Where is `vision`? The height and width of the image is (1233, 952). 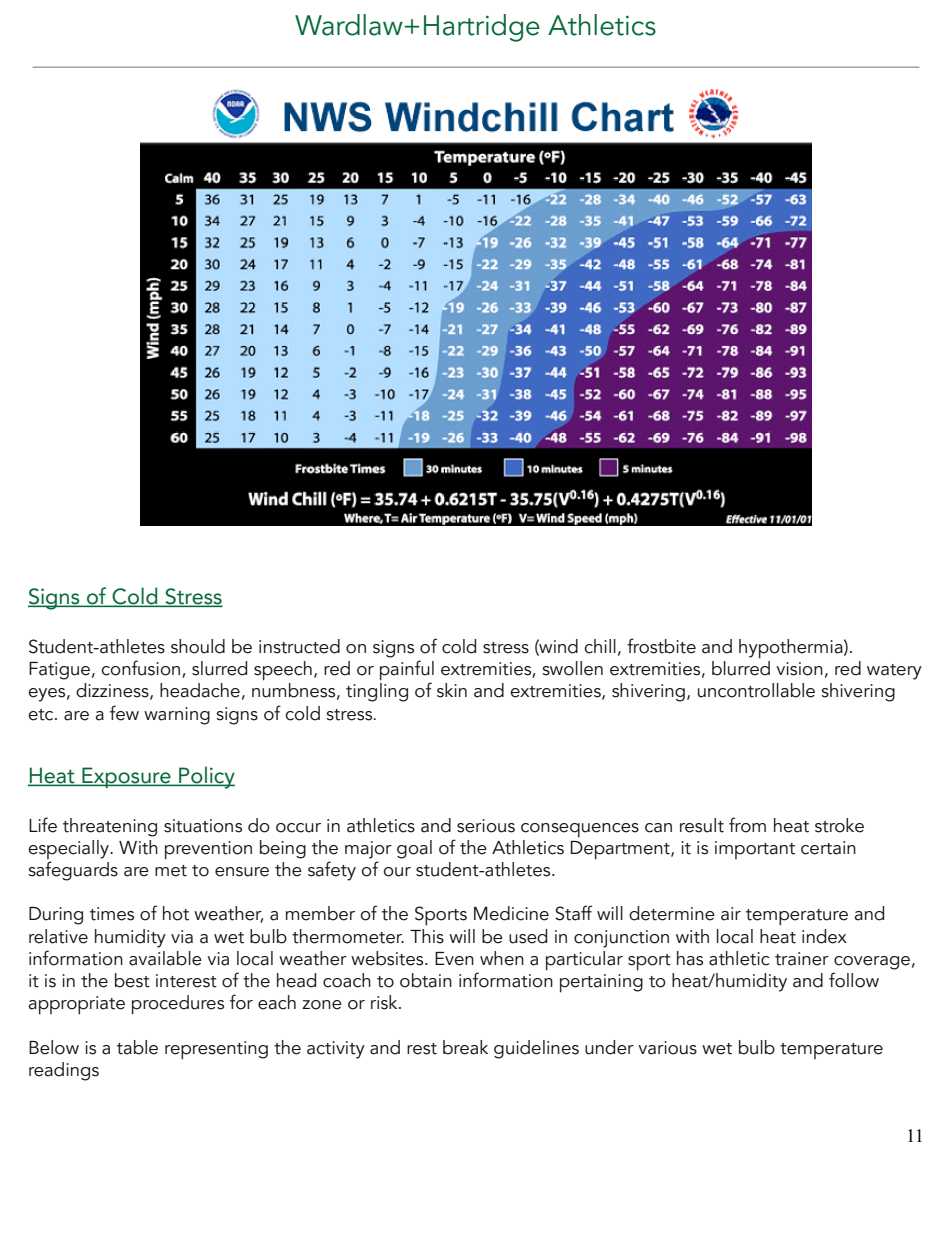
vision is located at coordinates (799, 669).
